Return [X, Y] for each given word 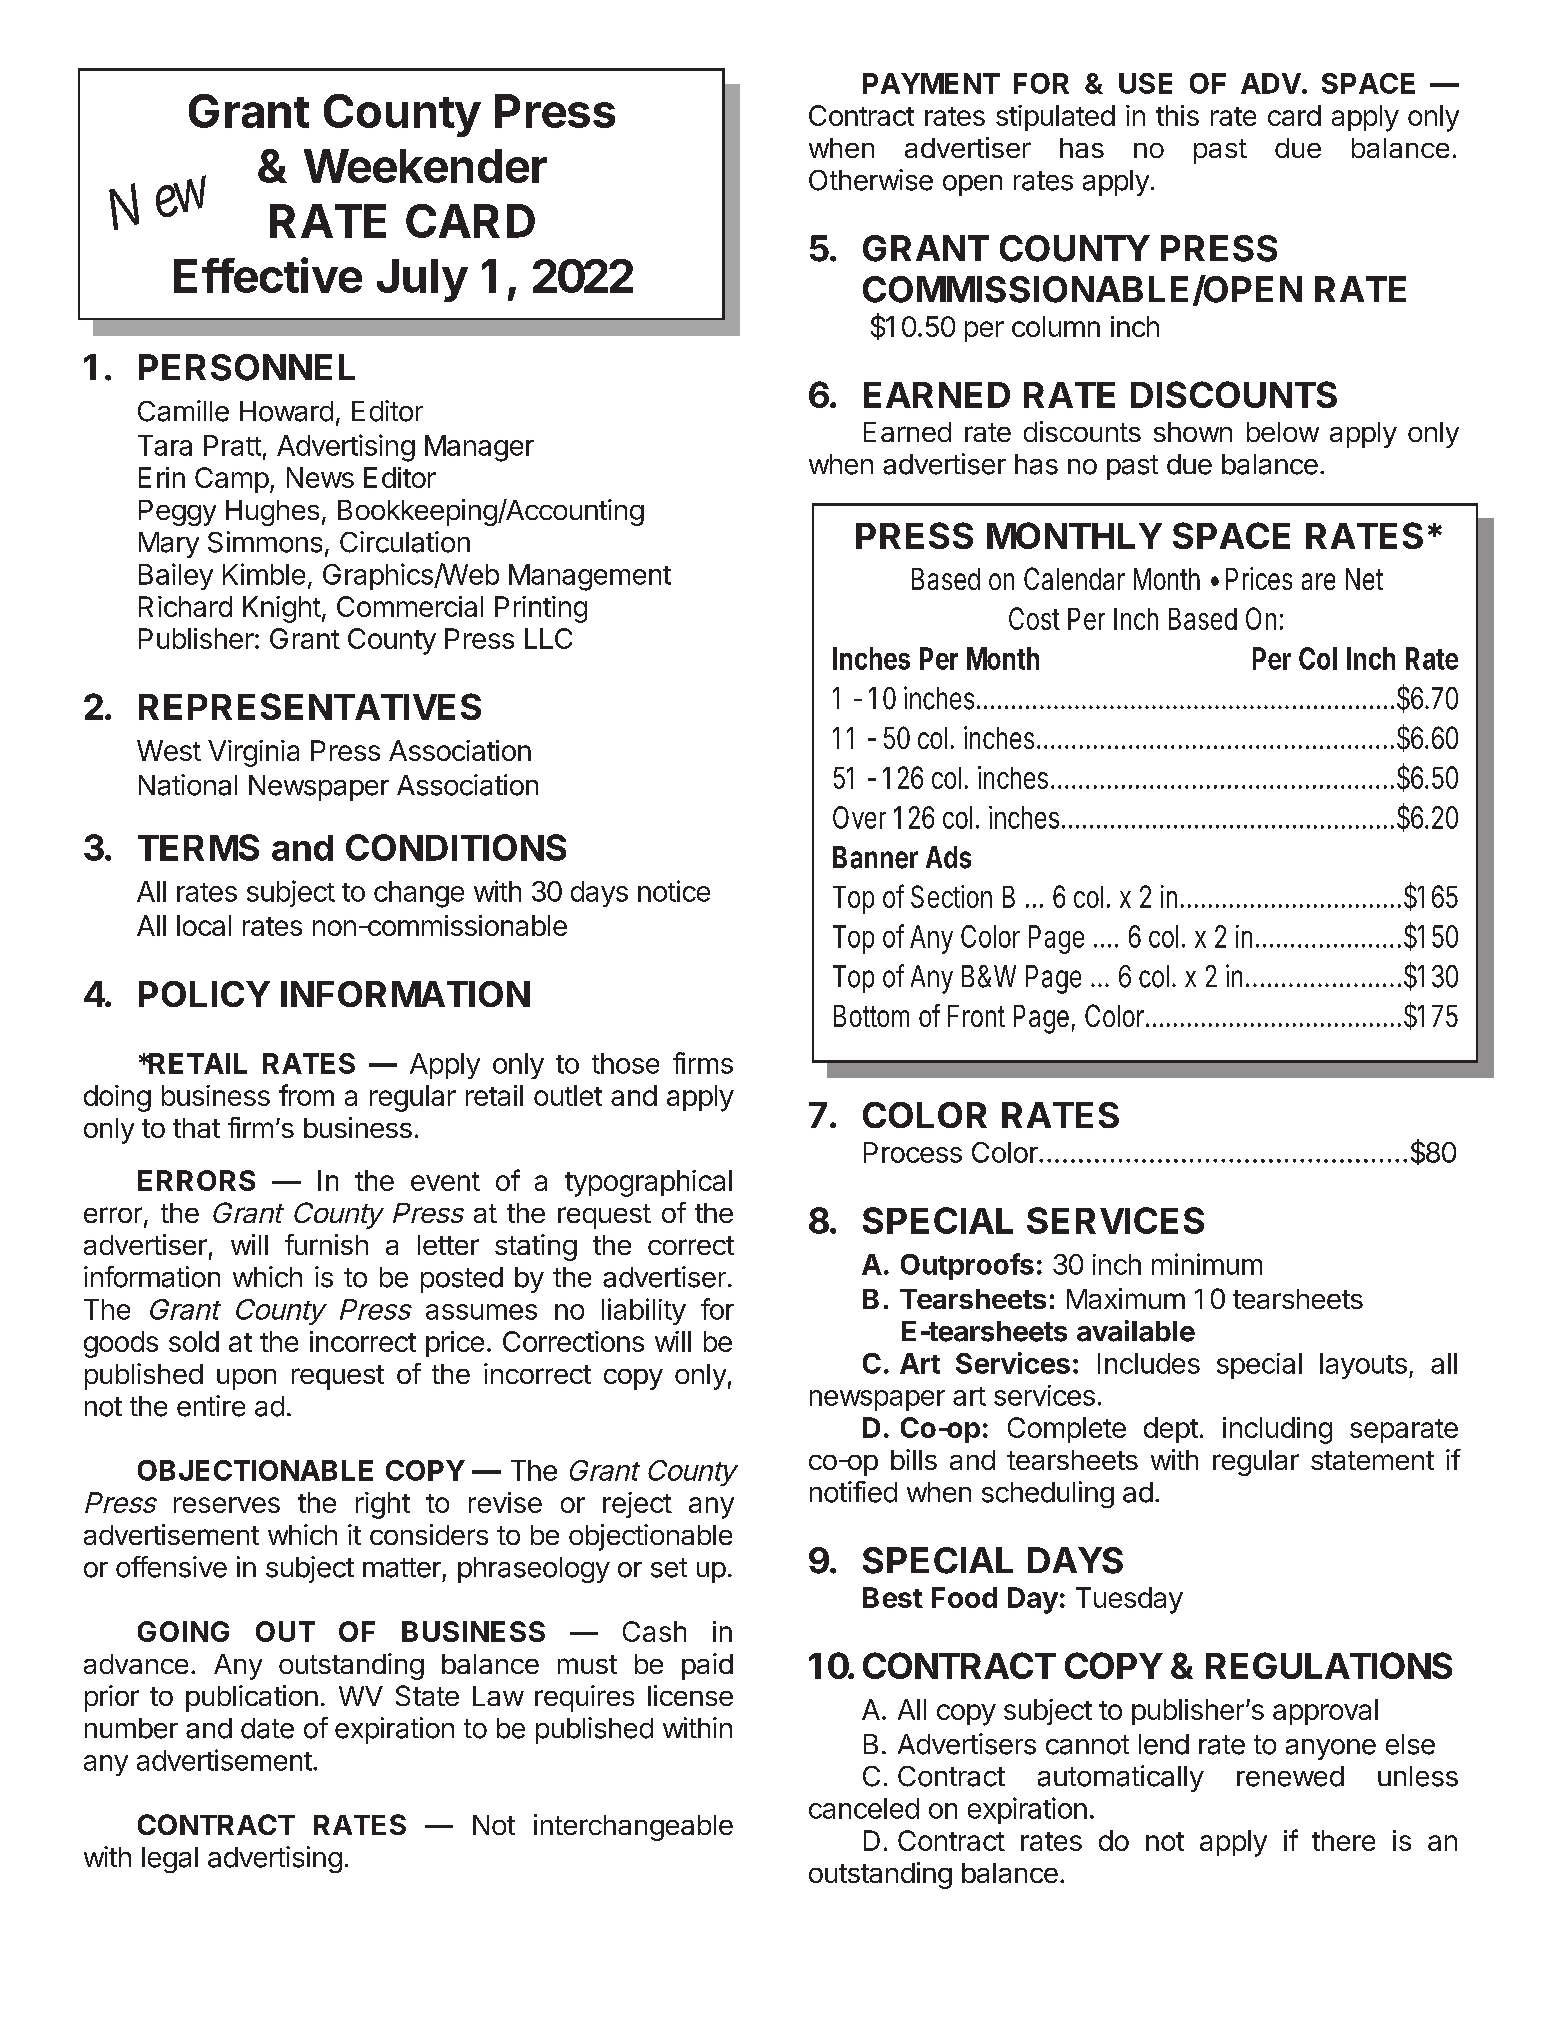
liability [644, 1311]
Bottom [871, 1016]
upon [246, 1379]
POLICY [204, 994]
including [1277, 1430]
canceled [864, 1808]
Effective [268, 275]
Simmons [265, 542]
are [1318, 581]
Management [590, 577]
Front [976, 1016]
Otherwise [871, 180]
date [267, 1728]
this [1177, 115]
